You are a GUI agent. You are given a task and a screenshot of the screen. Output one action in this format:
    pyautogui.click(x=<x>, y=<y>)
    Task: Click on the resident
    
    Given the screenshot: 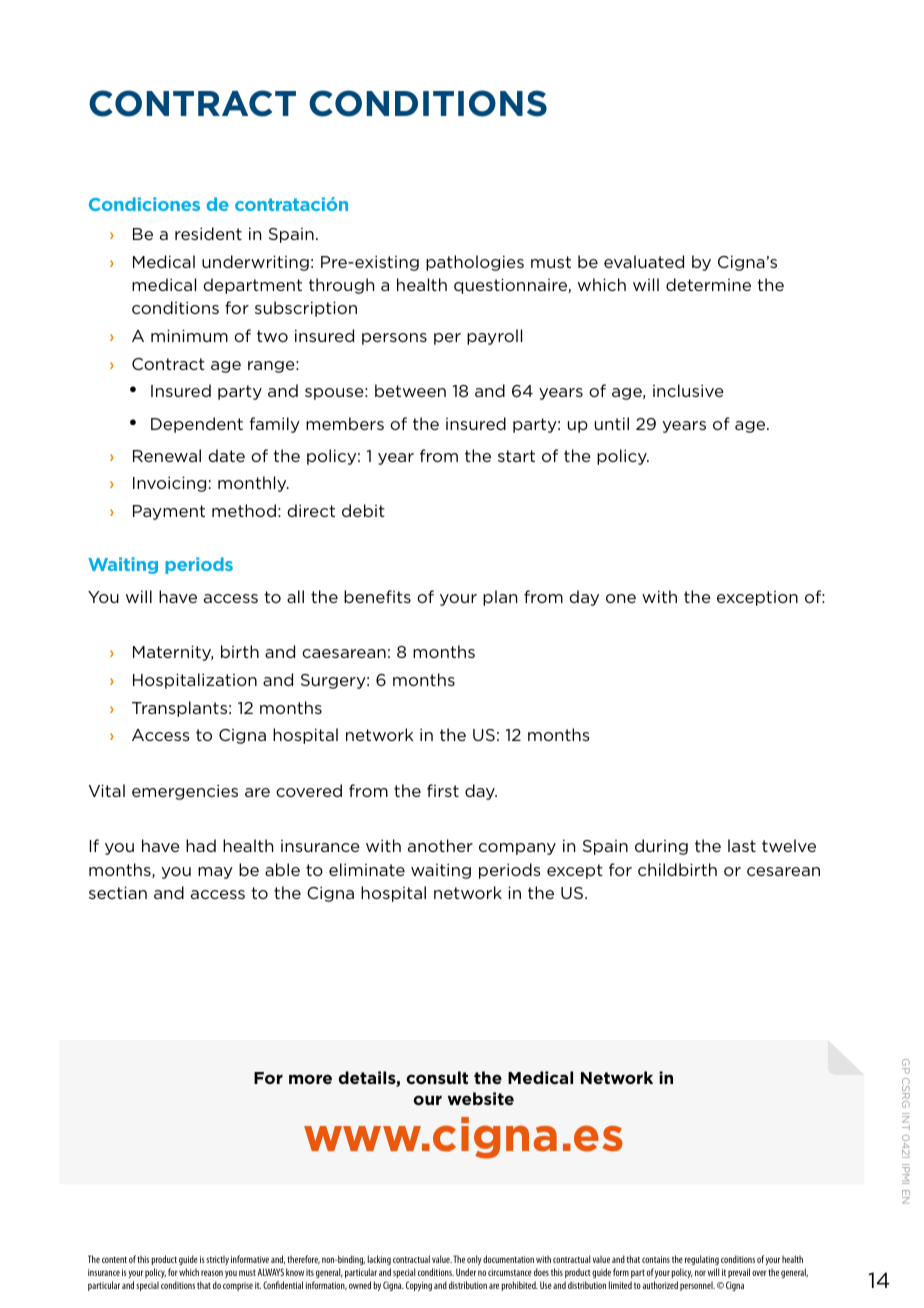 What is the action you would take?
    pyautogui.click(x=208, y=233)
